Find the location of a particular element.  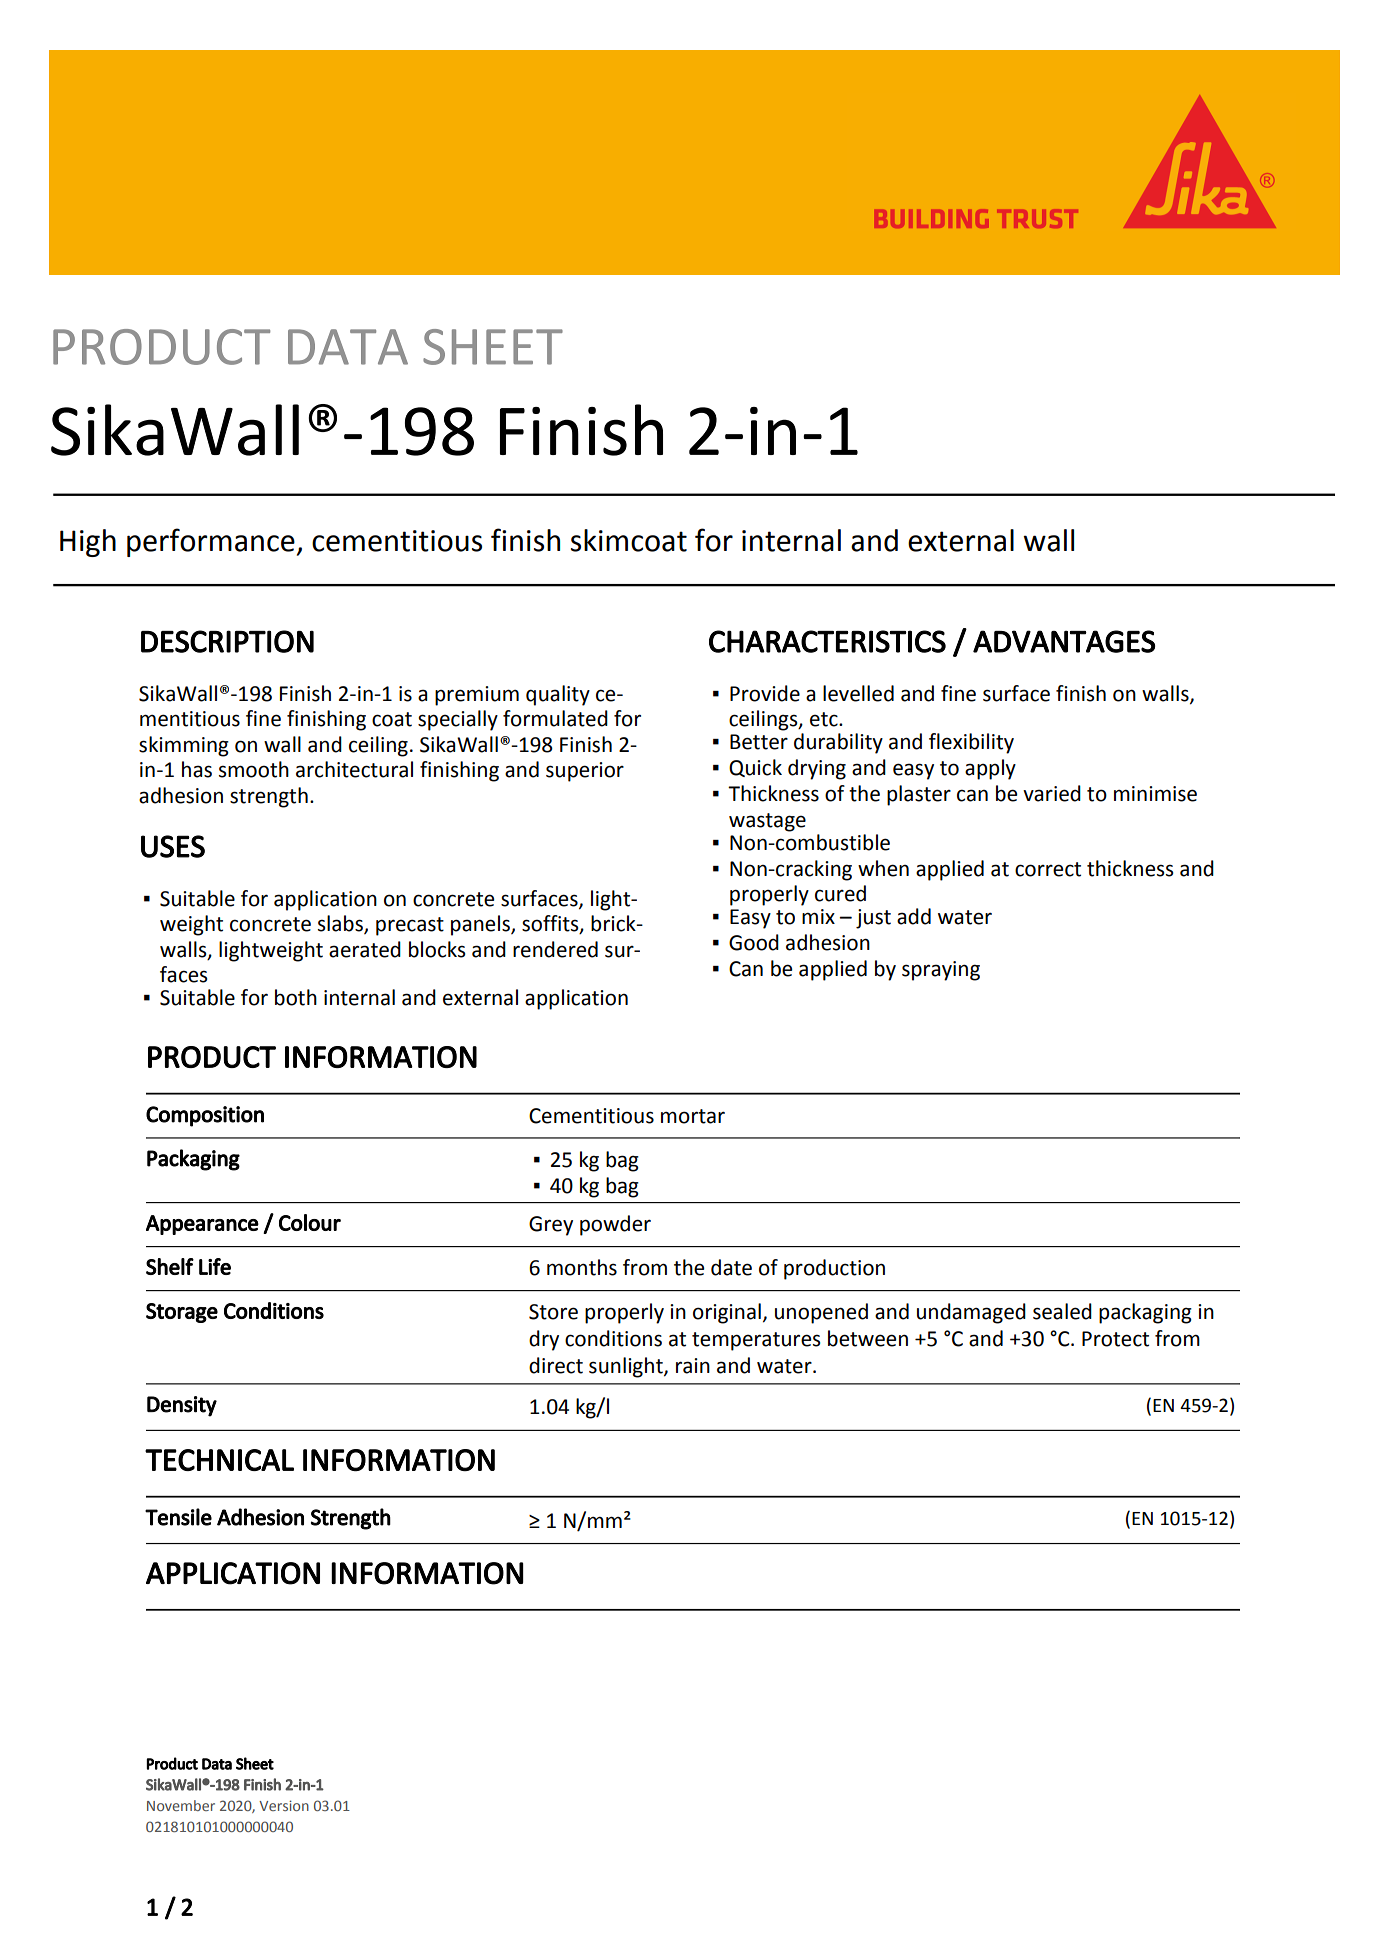

both is located at coordinates (296, 997).
